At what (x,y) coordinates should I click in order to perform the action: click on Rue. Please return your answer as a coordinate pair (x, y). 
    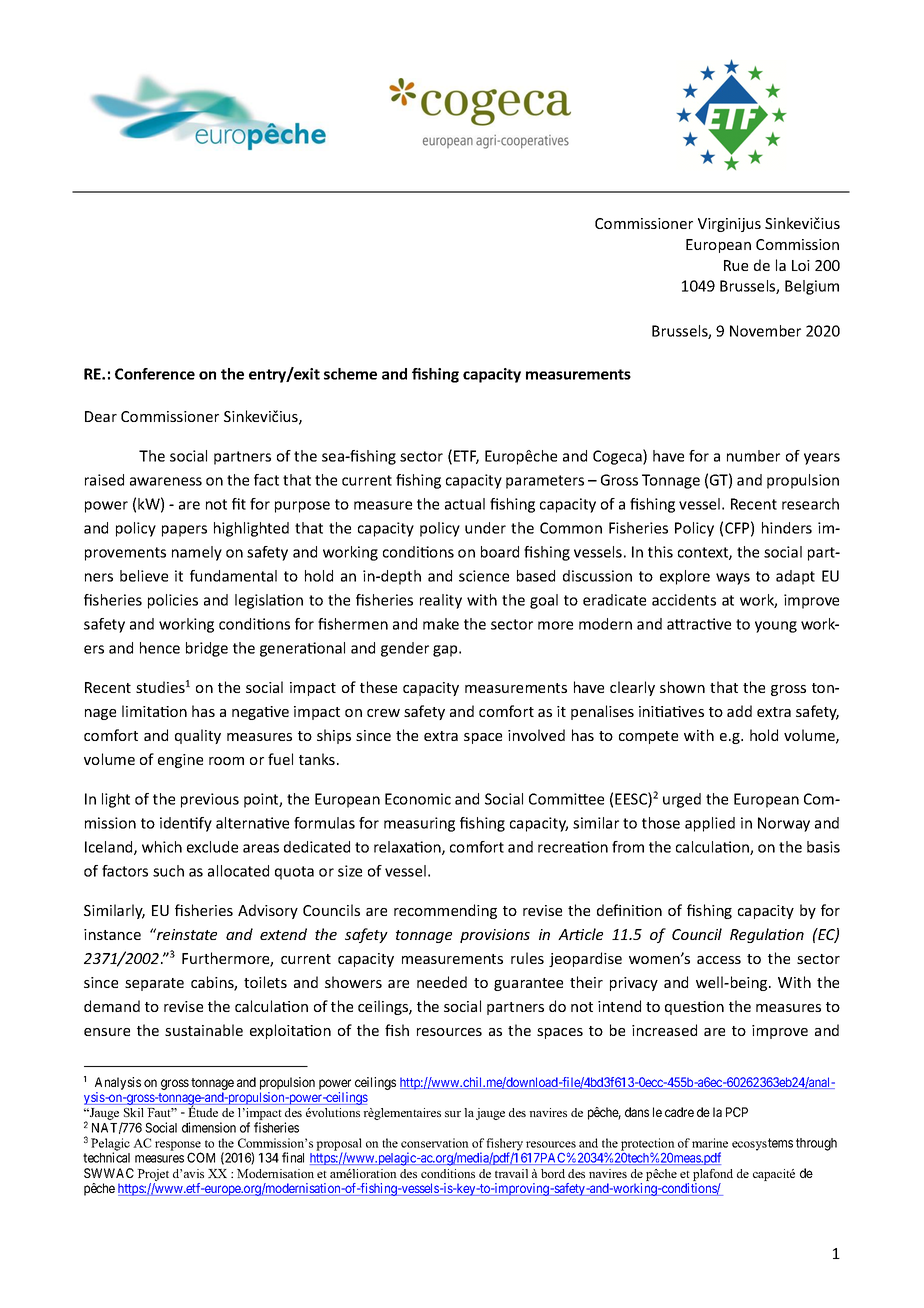
    Looking at the image, I should click on (736, 265).
